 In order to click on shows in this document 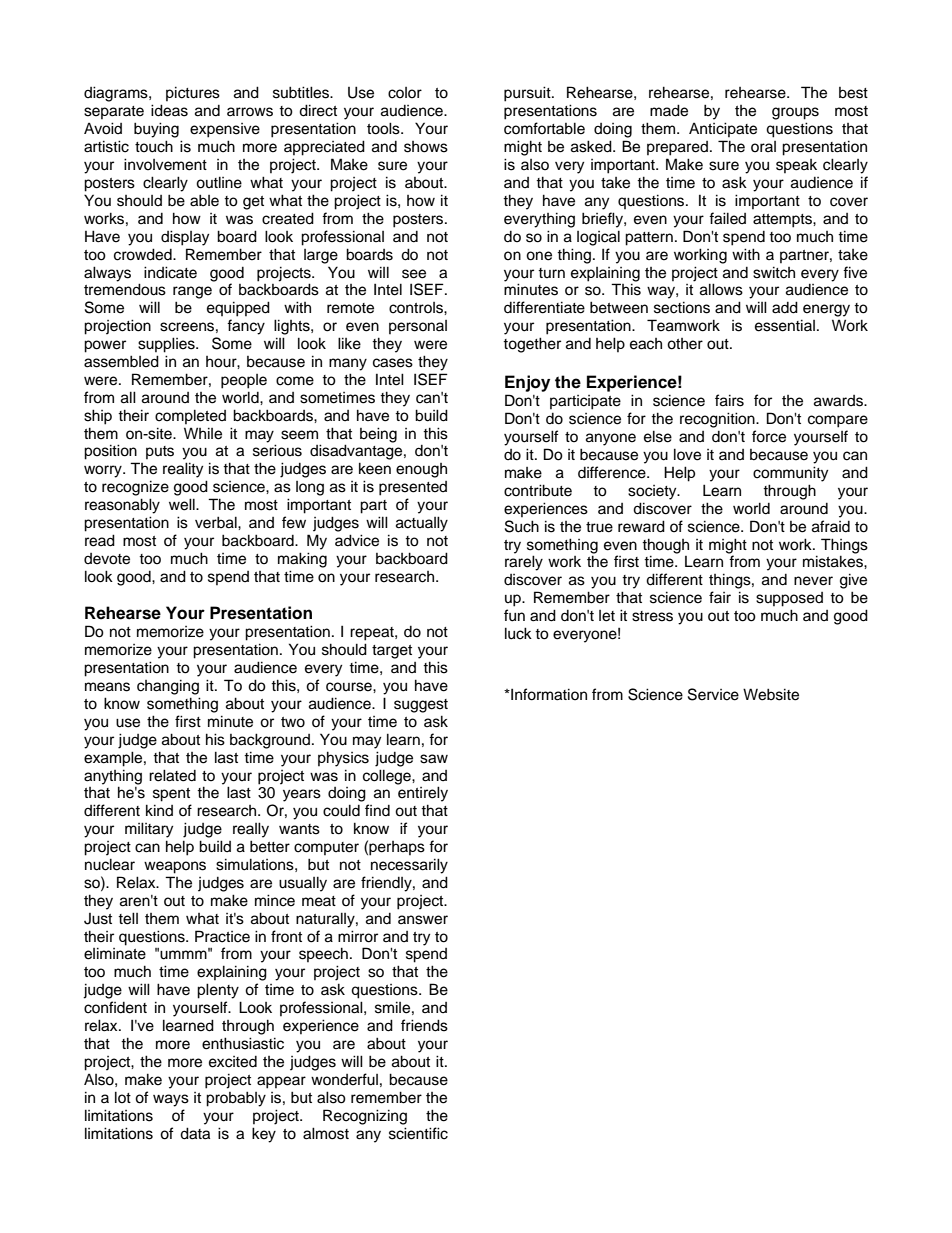, I will do `click(426, 147)`.
